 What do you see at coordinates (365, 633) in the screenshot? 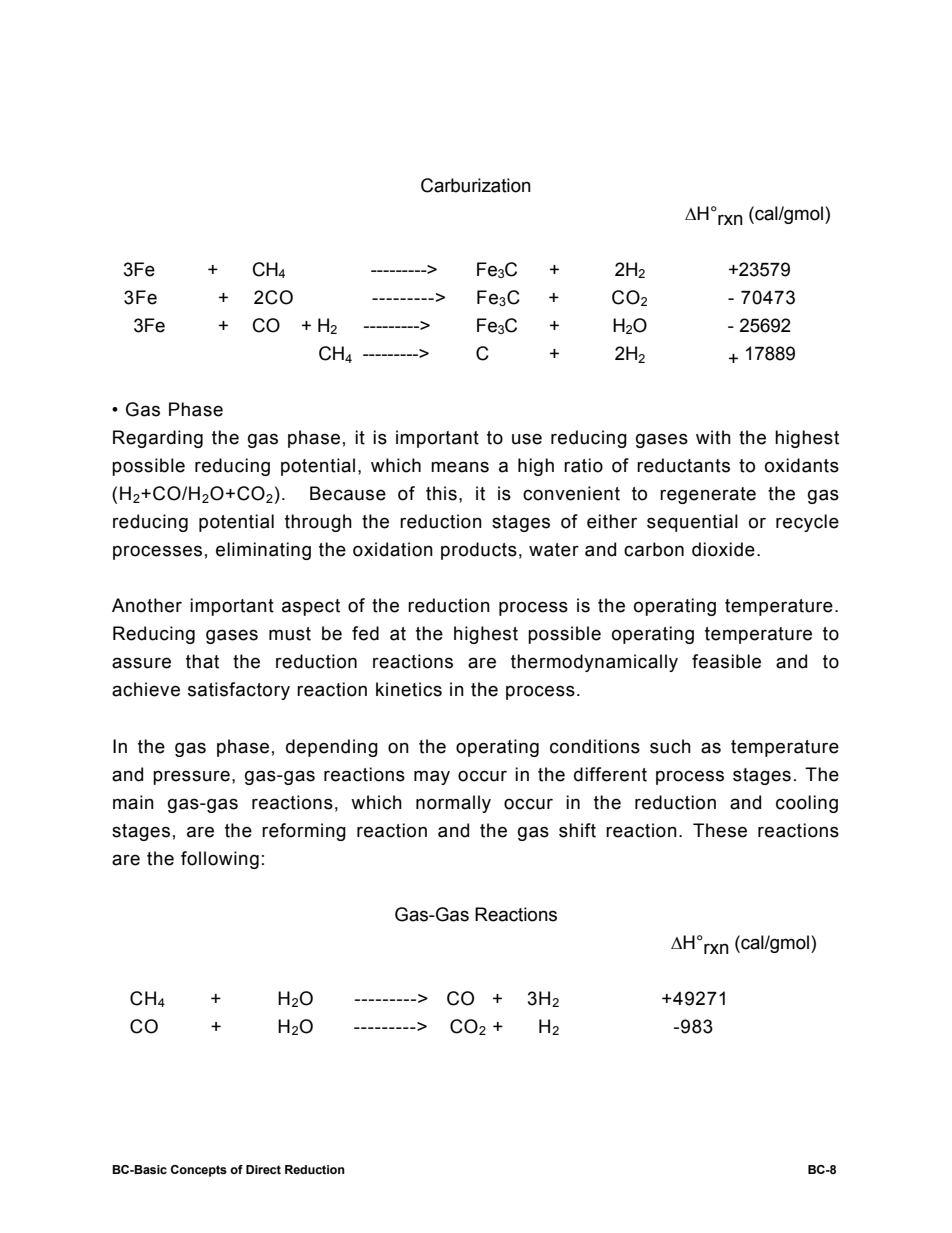
I see `fed` at bounding box center [365, 633].
